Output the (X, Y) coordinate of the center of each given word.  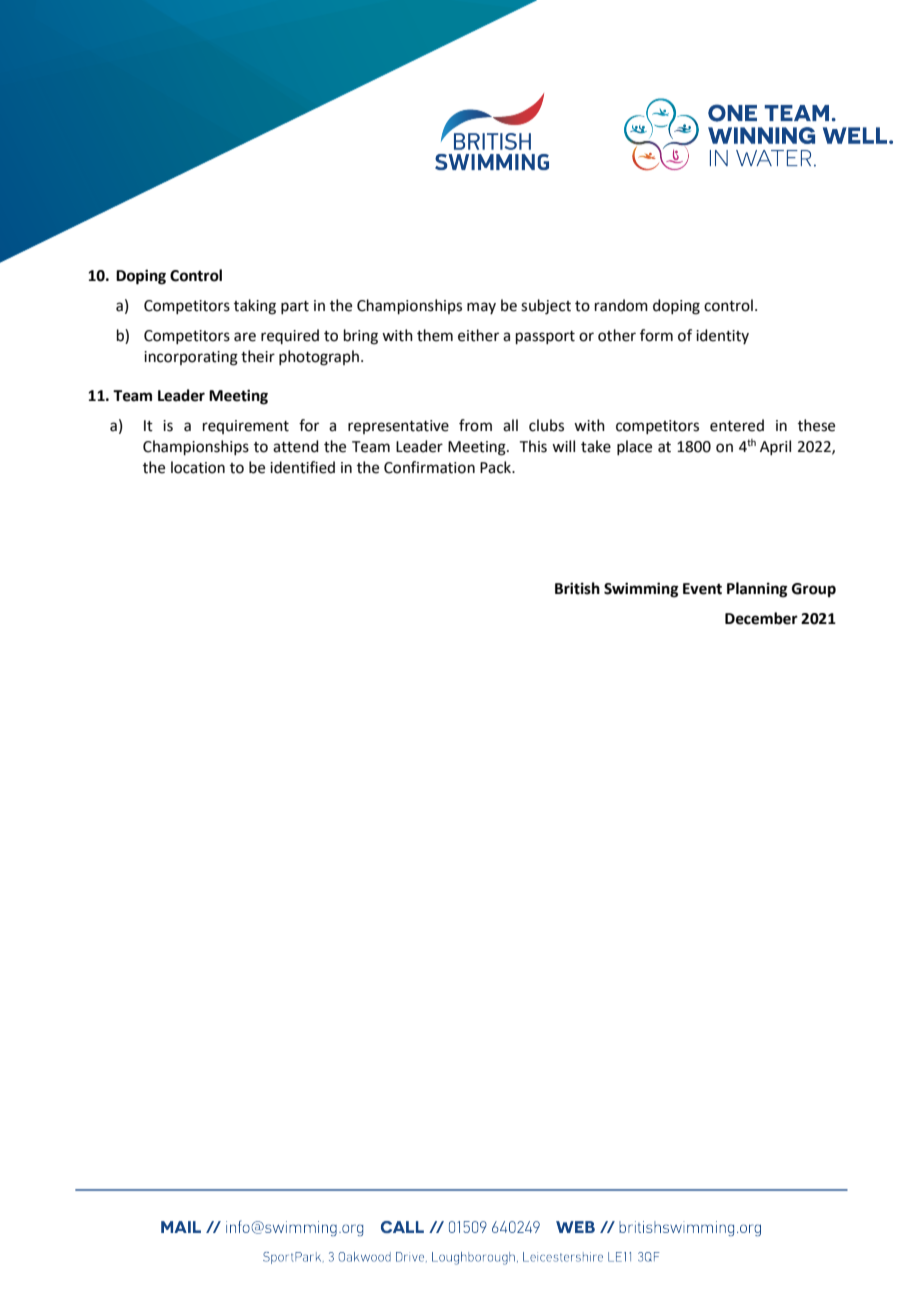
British (577, 588)
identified (302, 467)
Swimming (641, 590)
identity (722, 336)
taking (255, 307)
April (775, 447)
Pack (496, 467)
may (481, 308)
